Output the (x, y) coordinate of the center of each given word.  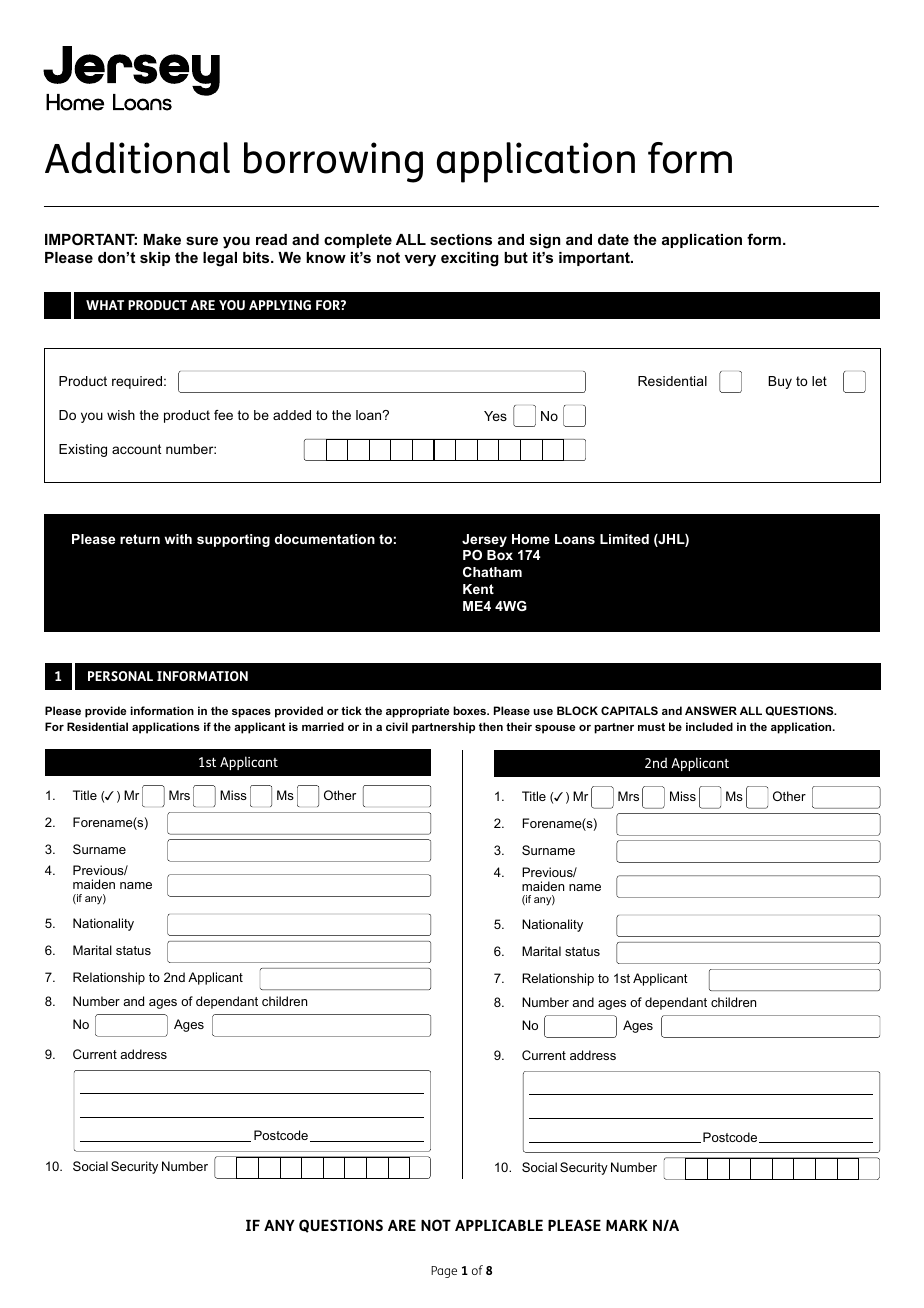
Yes (495, 416)
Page (444, 1272)
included (709, 726)
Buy (780, 382)
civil (397, 726)
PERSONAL (120, 676)
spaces (251, 713)
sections (461, 239)
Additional (137, 158)
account (137, 449)
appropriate (417, 712)
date (613, 239)
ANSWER (711, 710)
